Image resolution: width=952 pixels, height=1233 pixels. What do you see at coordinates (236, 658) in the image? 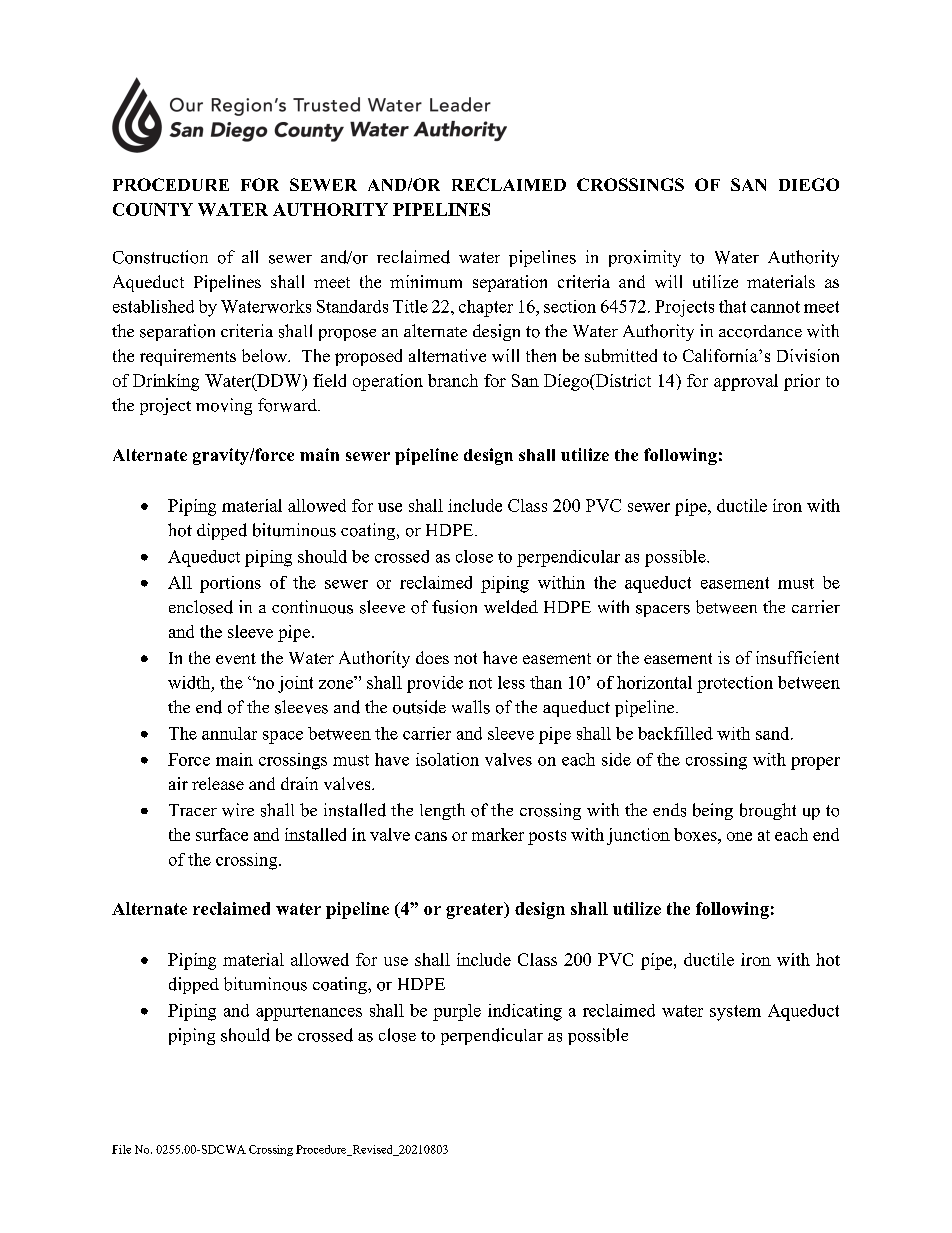
I see `event` at bounding box center [236, 658].
